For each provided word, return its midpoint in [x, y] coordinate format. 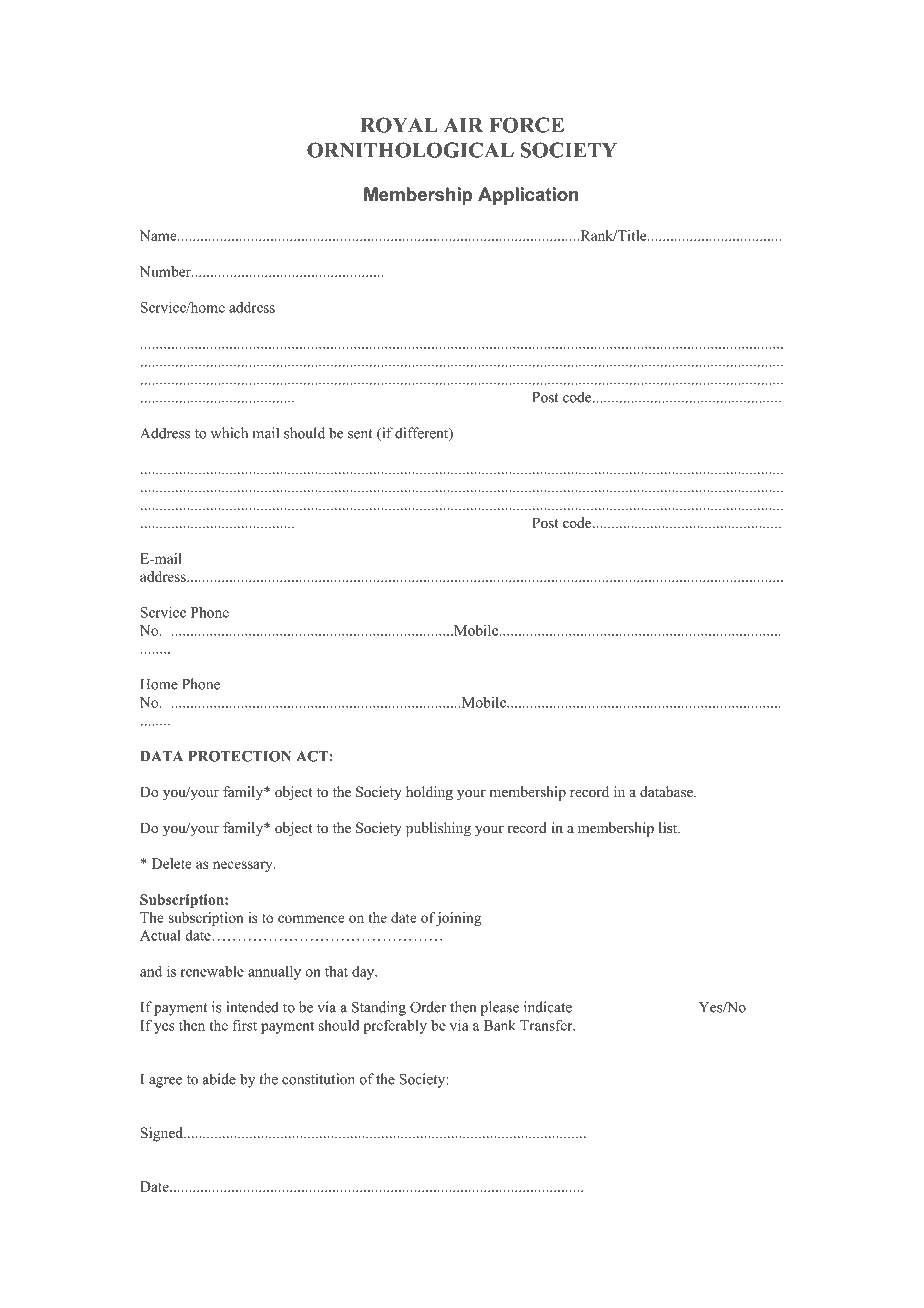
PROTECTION [239, 756]
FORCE [526, 125]
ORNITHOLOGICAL [410, 150]
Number [166, 271]
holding [429, 793]
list [669, 827]
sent [360, 434]
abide [219, 1079]
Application [528, 196]
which [229, 433]
